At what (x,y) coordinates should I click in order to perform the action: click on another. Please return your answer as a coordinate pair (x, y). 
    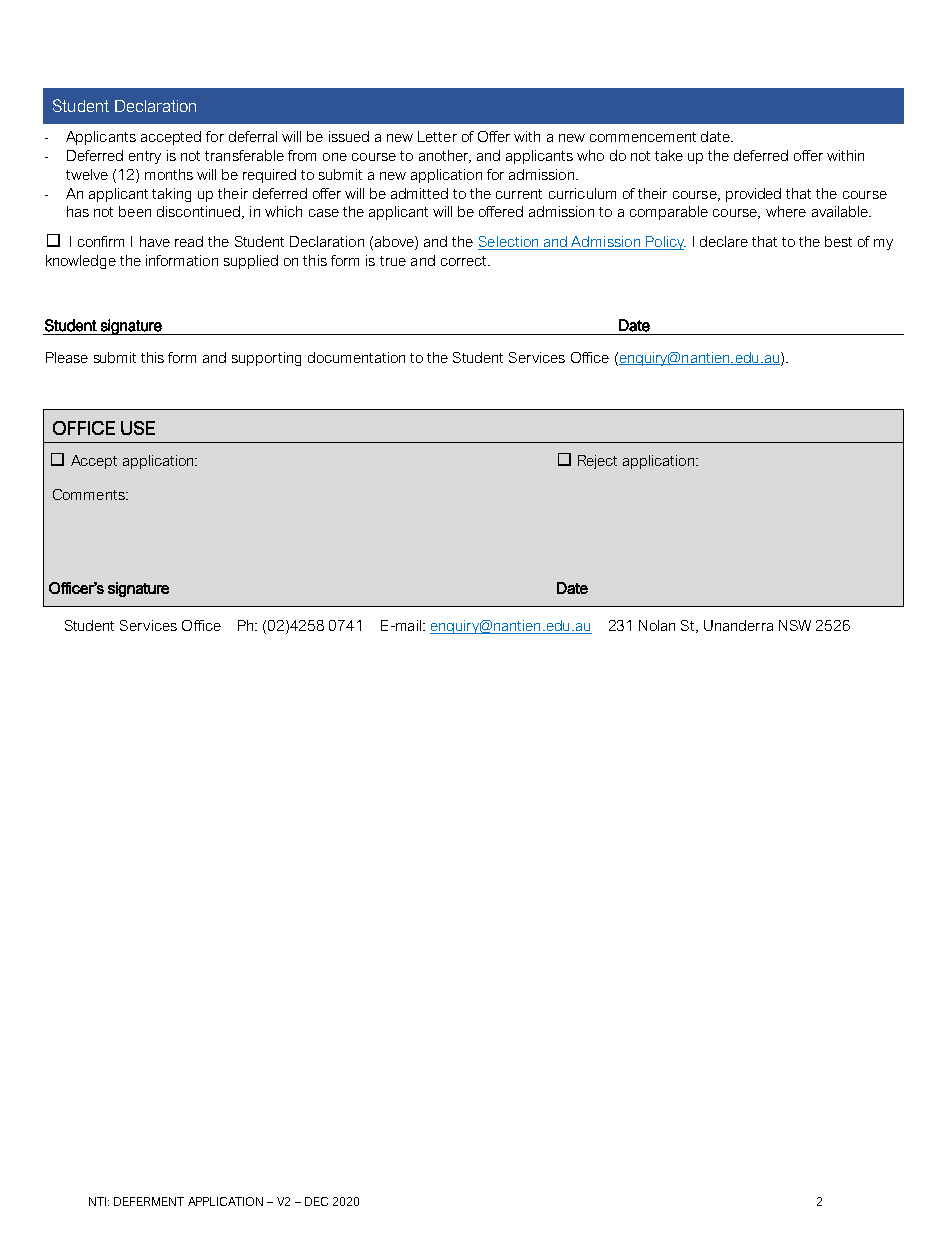
    Looking at the image, I should click on (445, 156).
